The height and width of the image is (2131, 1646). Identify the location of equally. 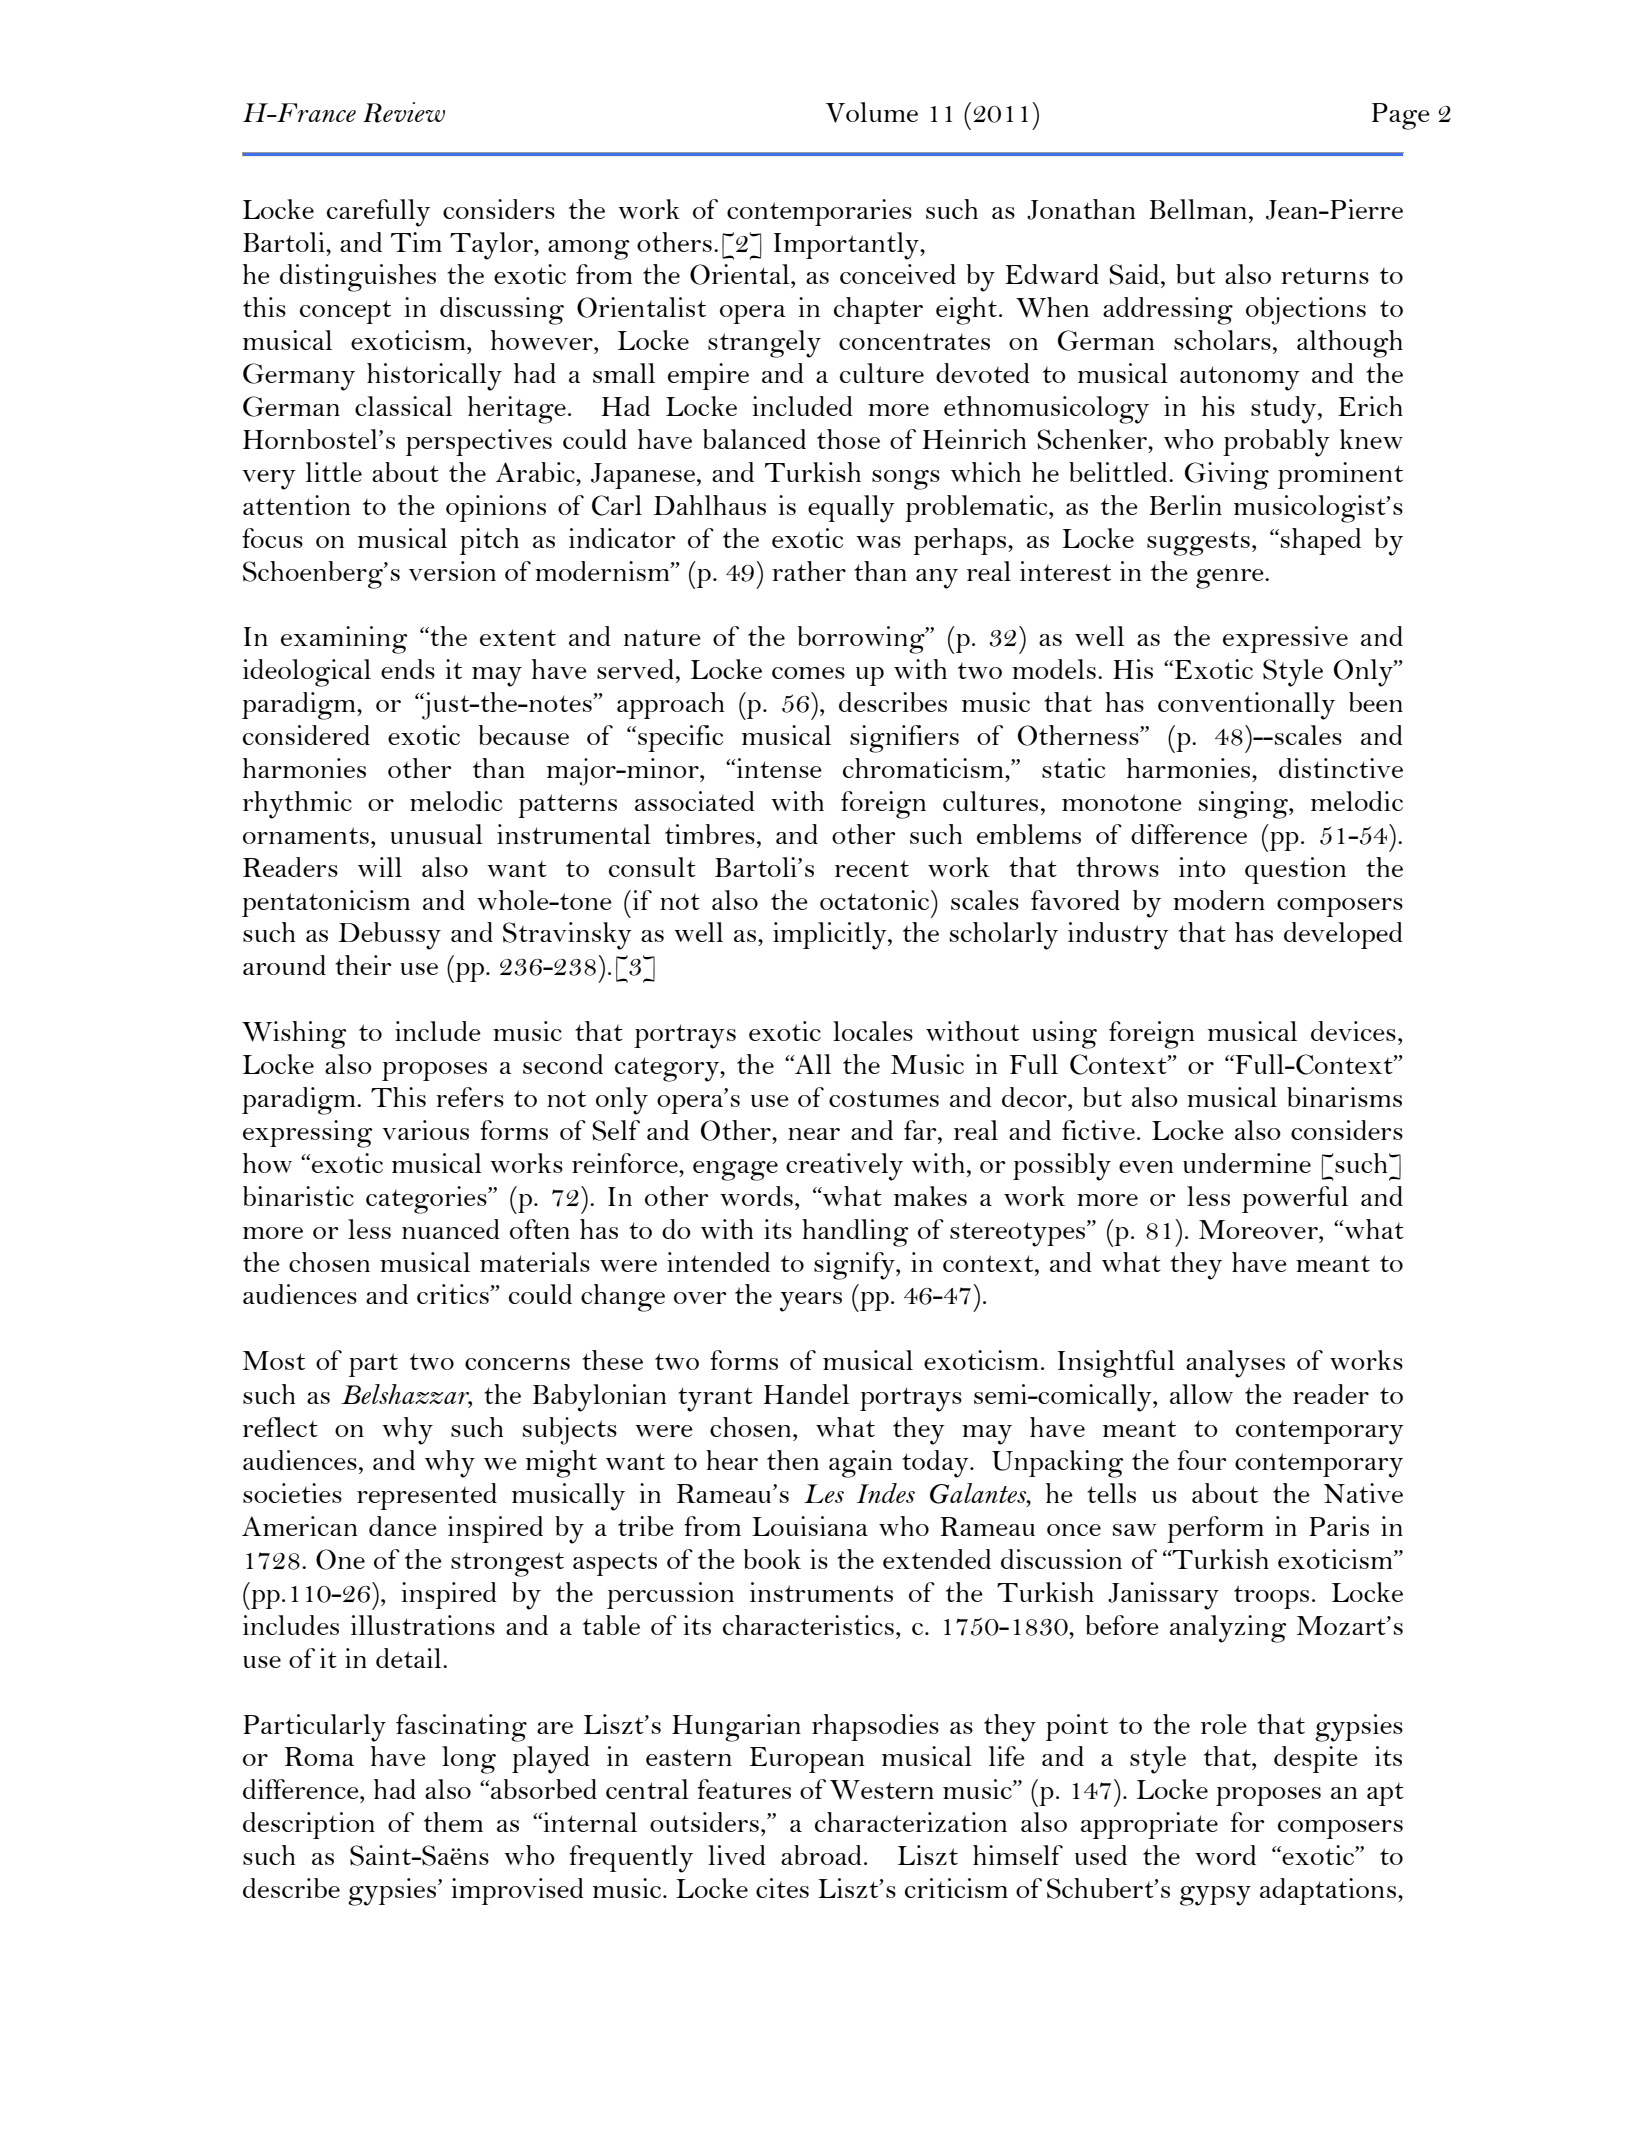
(851, 509).
